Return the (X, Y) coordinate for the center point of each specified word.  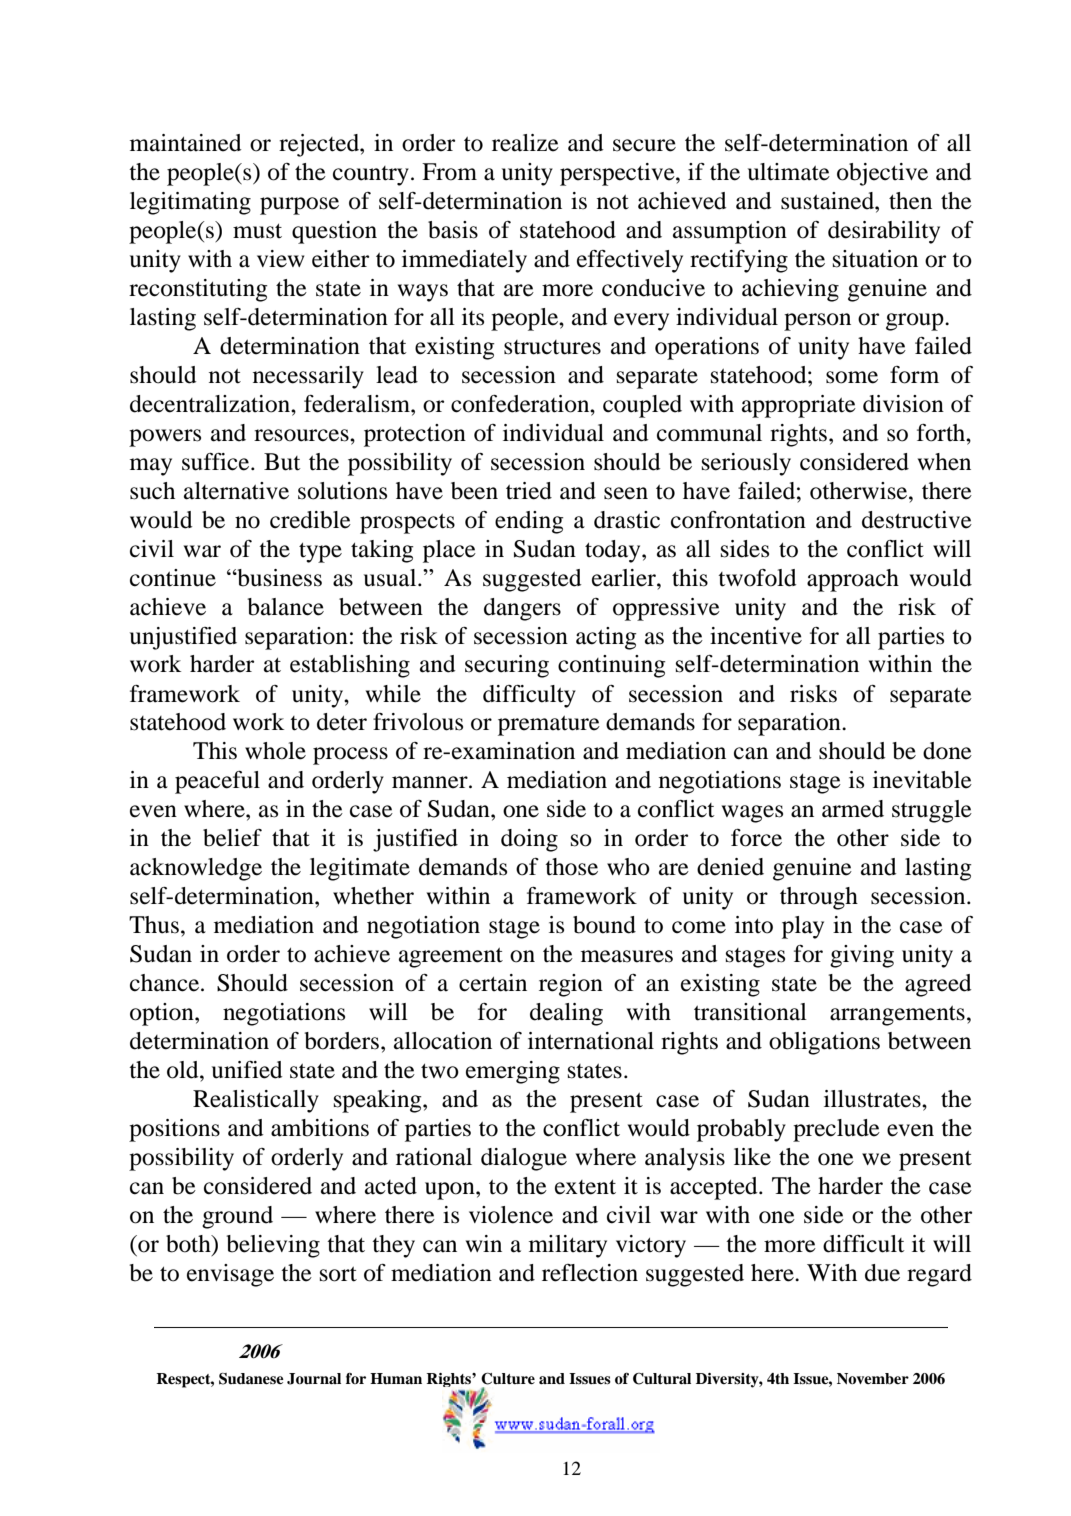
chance (166, 983)
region (571, 985)
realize (525, 143)
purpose (299, 206)
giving (862, 956)
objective (882, 174)
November (873, 1378)
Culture (508, 1379)
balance (285, 607)
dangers (522, 609)
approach (853, 580)
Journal (314, 1379)
